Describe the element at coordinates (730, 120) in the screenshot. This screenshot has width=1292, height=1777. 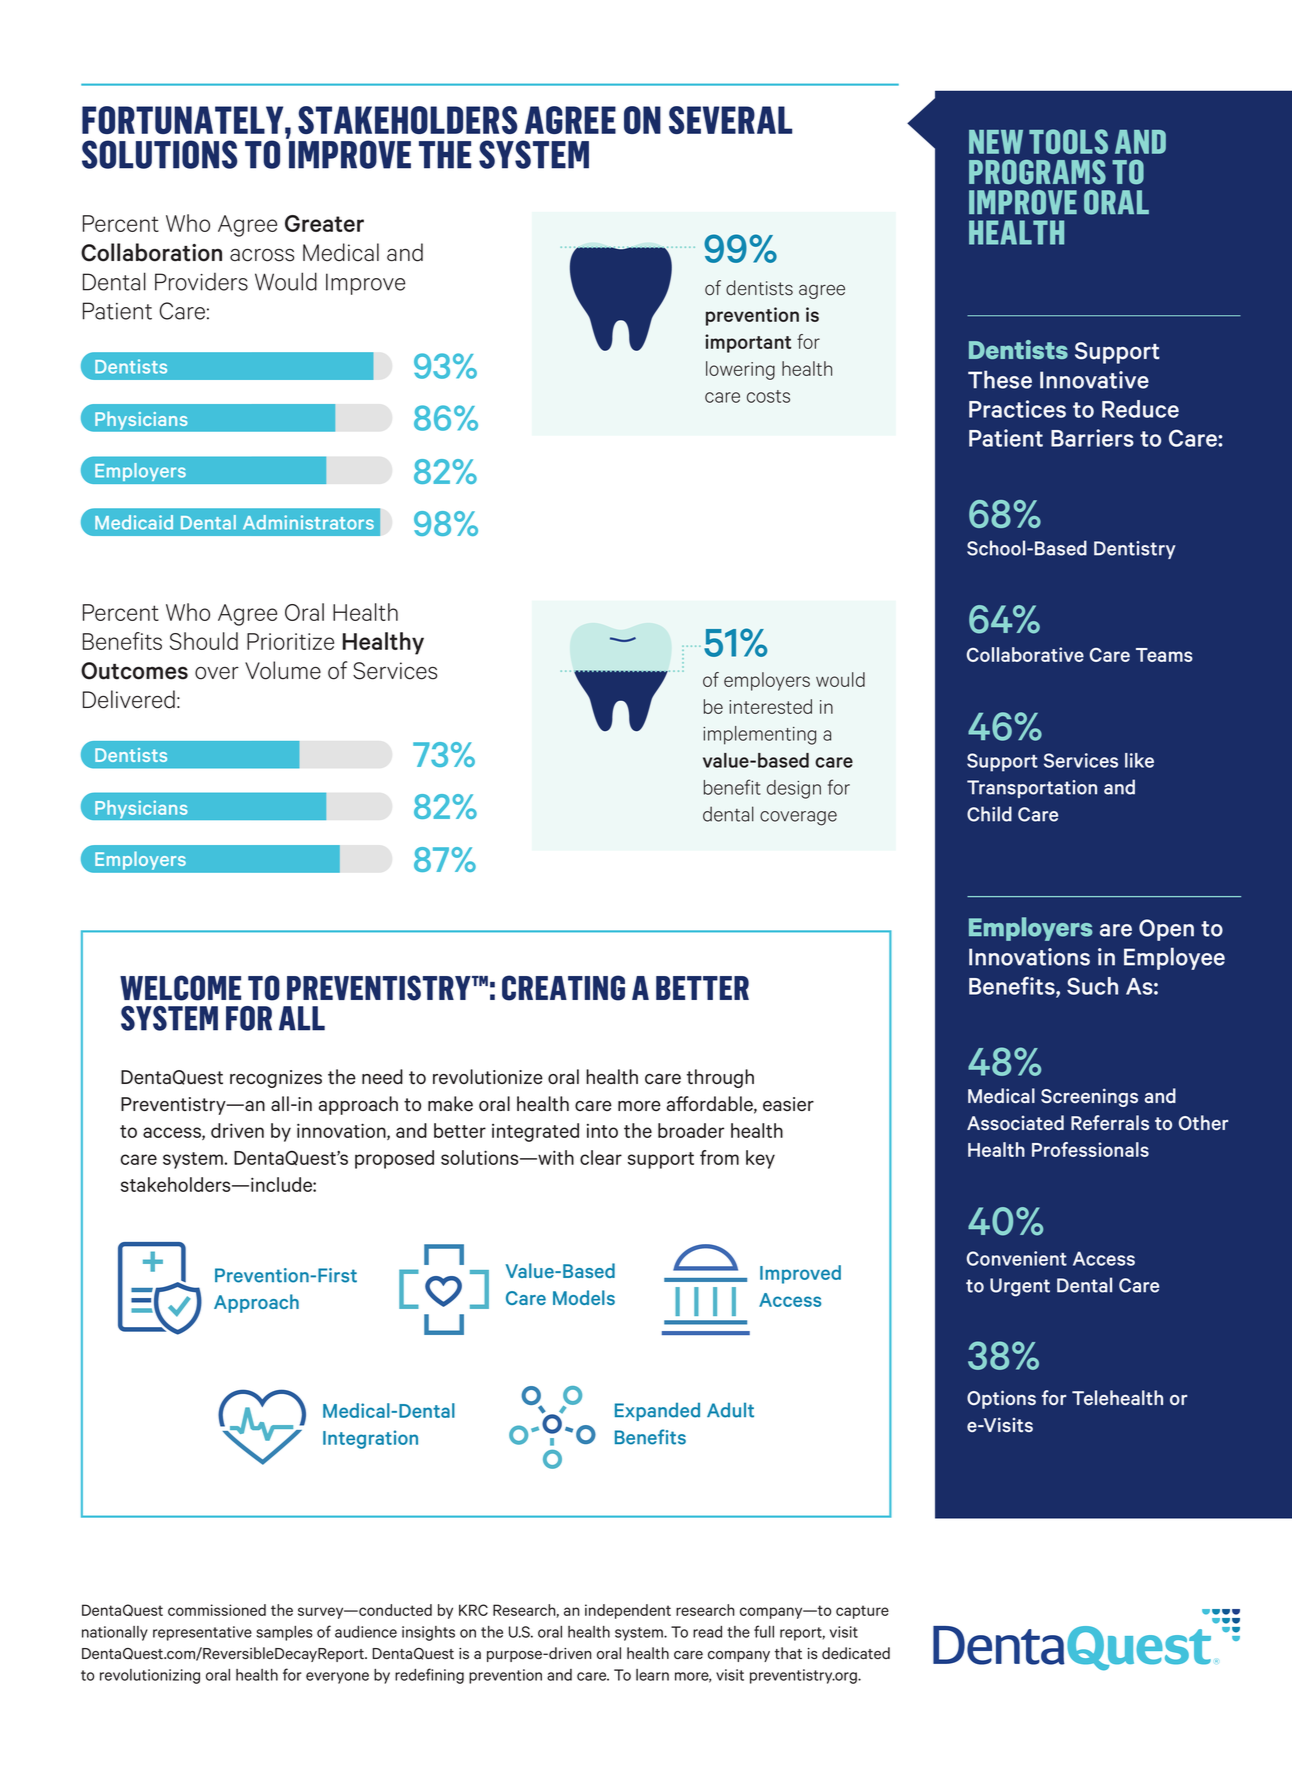
I see `SEVERAL` at that location.
